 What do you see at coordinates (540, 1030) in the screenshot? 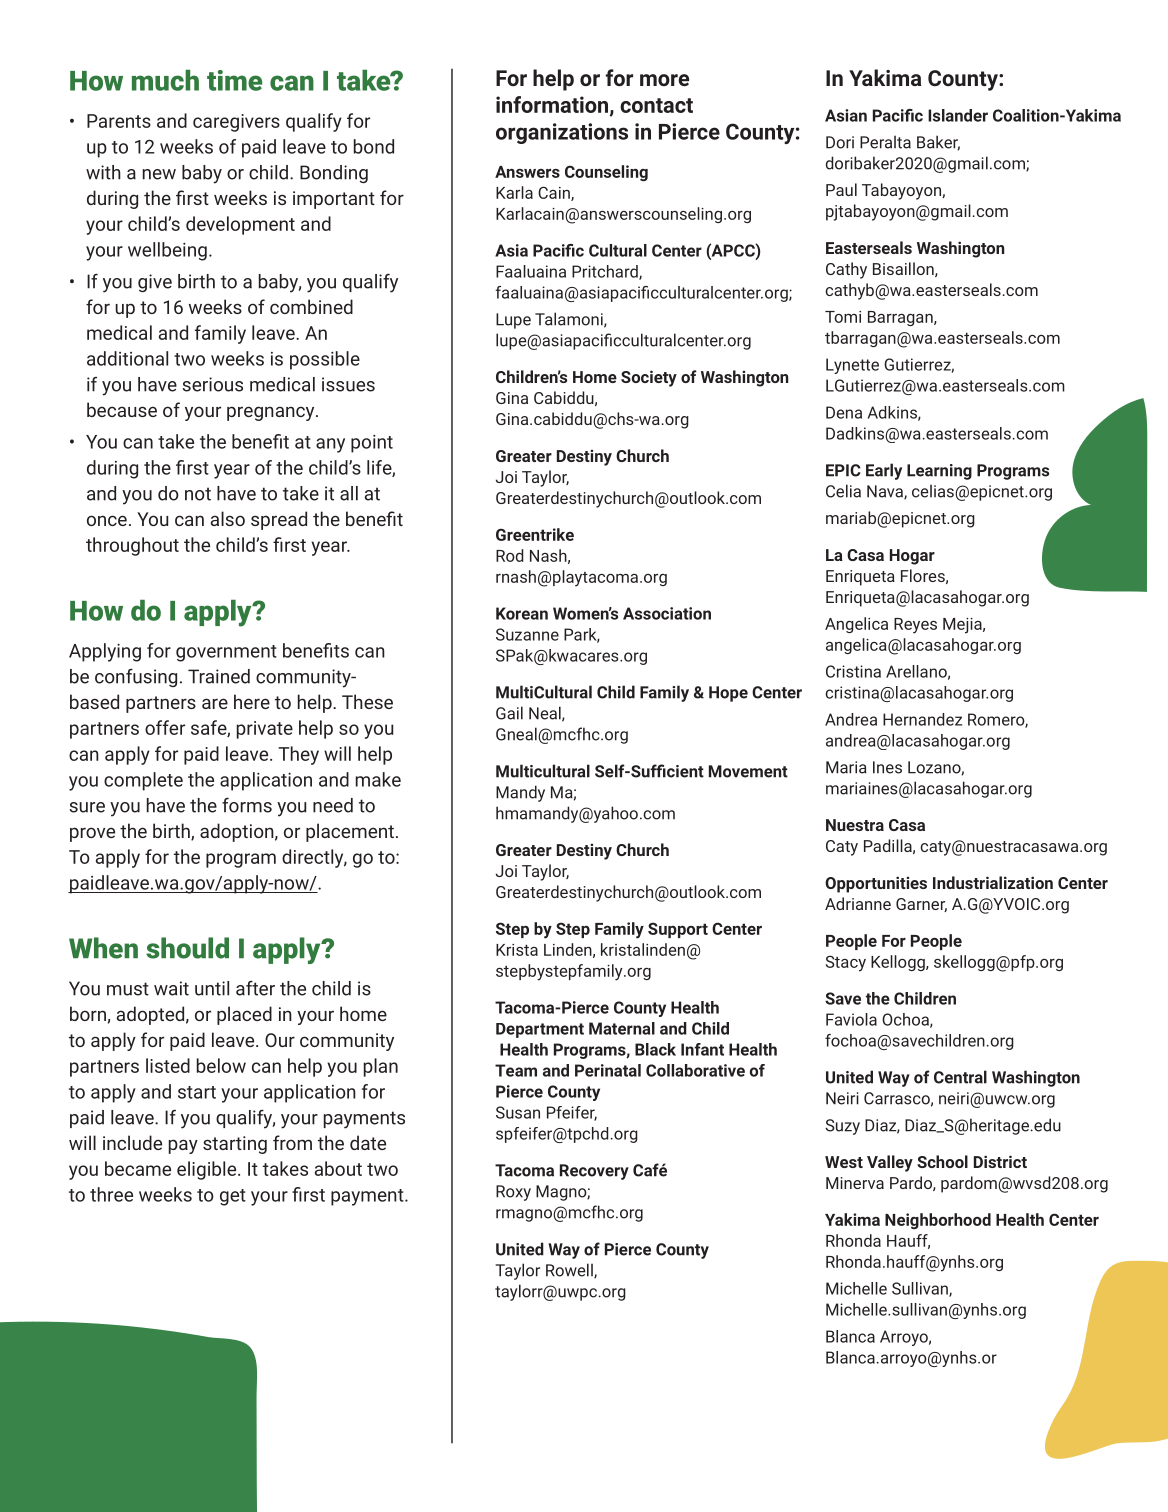
I see `Department` at bounding box center [540, 1030].
